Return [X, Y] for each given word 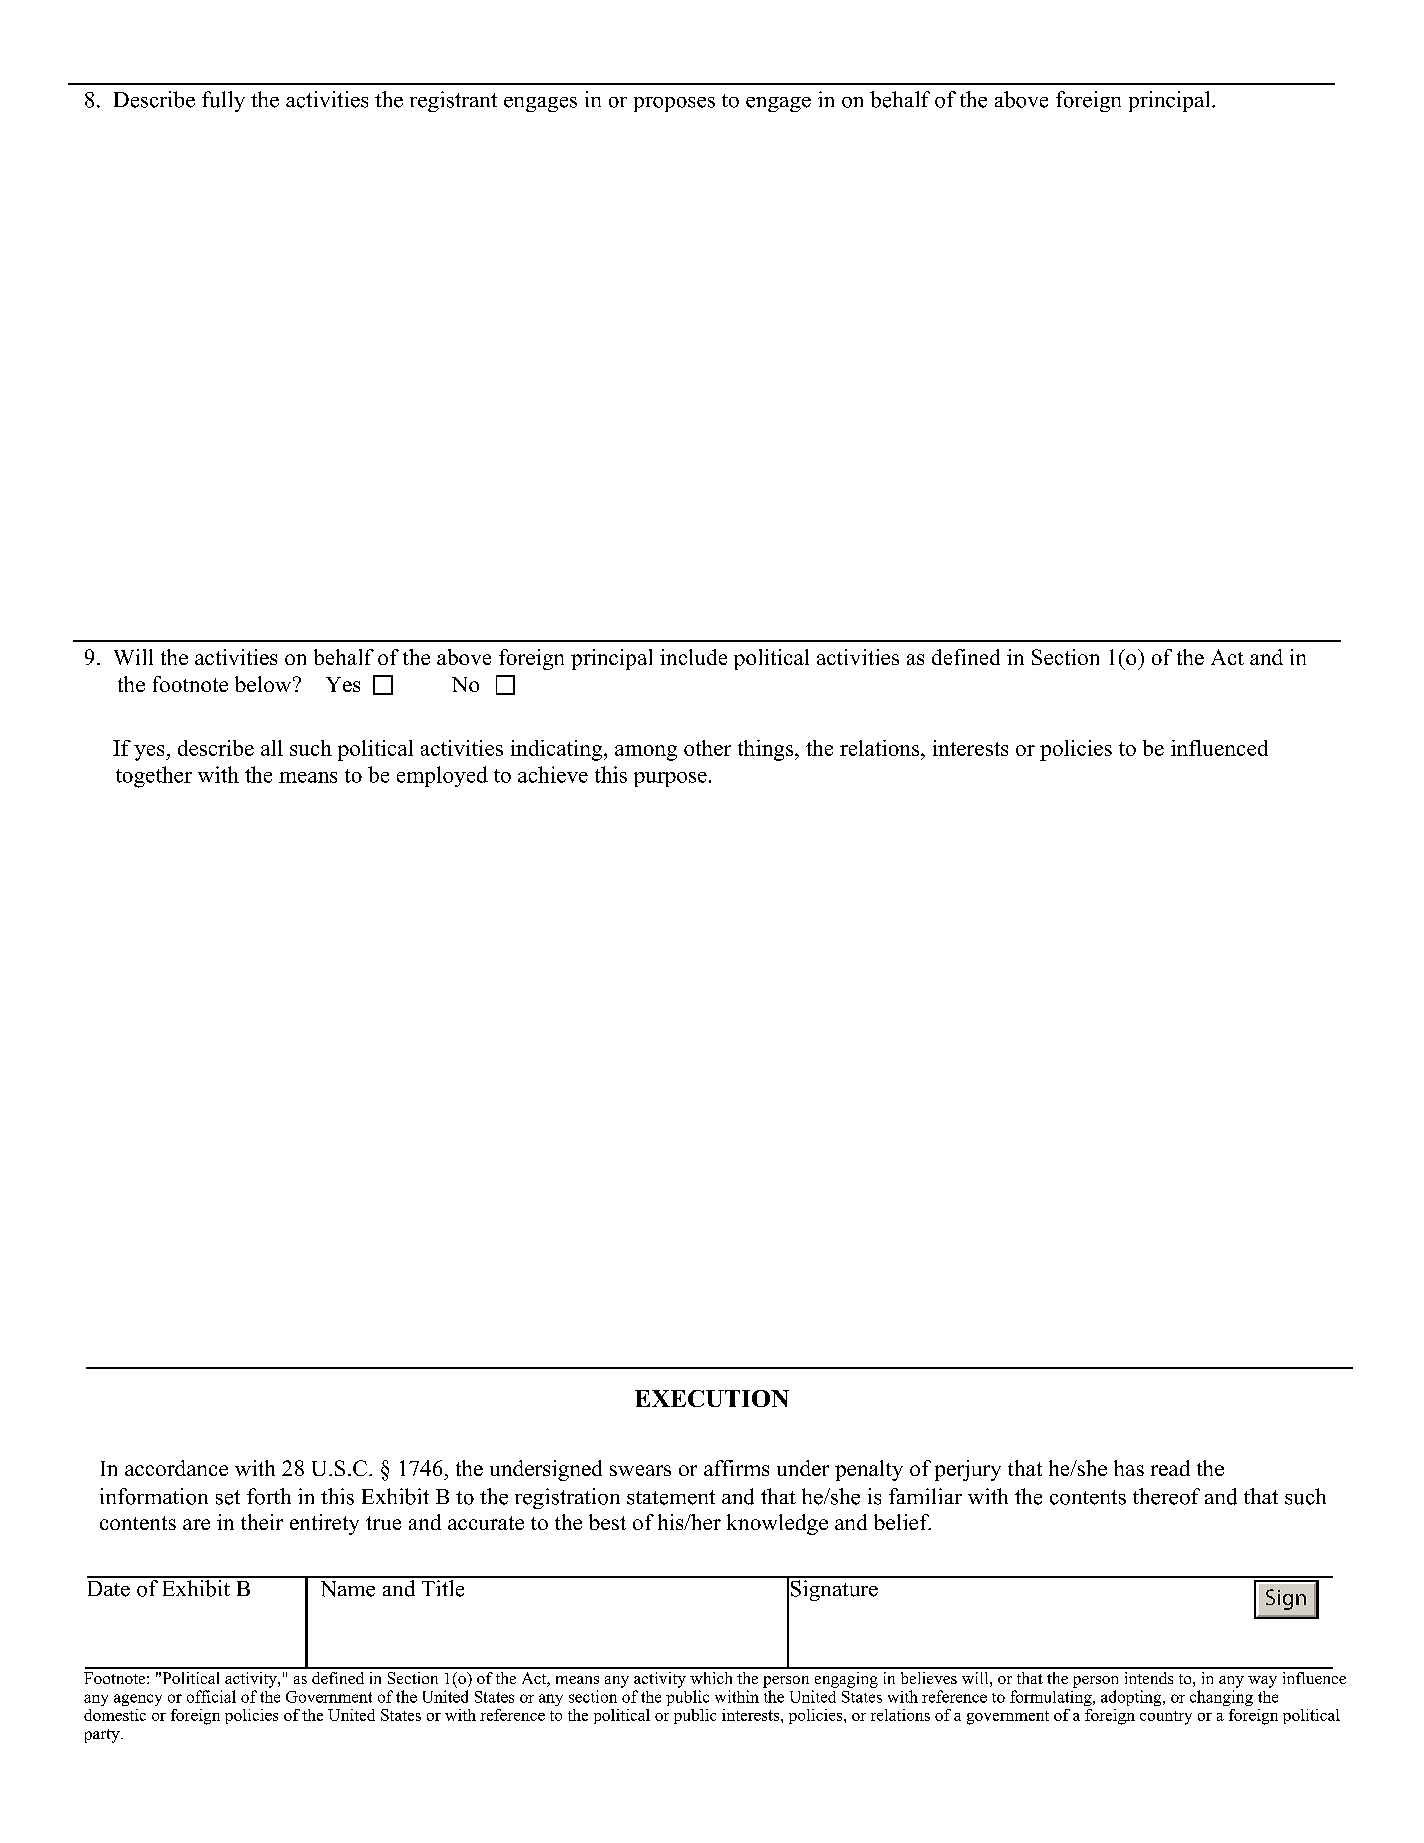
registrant [453, 101]
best [607, 1522]
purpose [670, 779]
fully [223, 101]
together [154, 777]
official [211, 1696]
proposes [674, 104]
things [767, 750]
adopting [1132, 1698]
